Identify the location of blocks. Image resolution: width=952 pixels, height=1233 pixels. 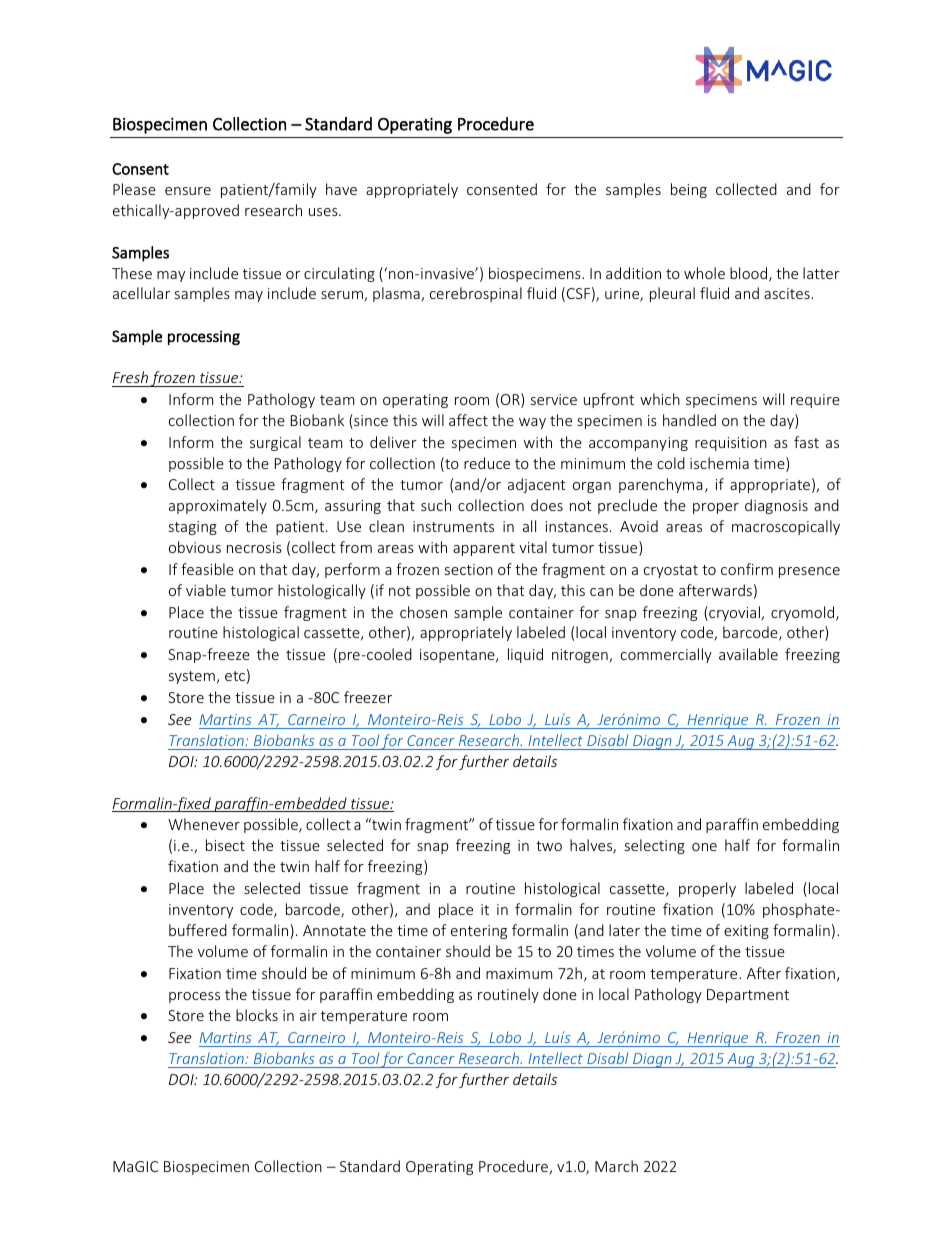
(257, 1015).
